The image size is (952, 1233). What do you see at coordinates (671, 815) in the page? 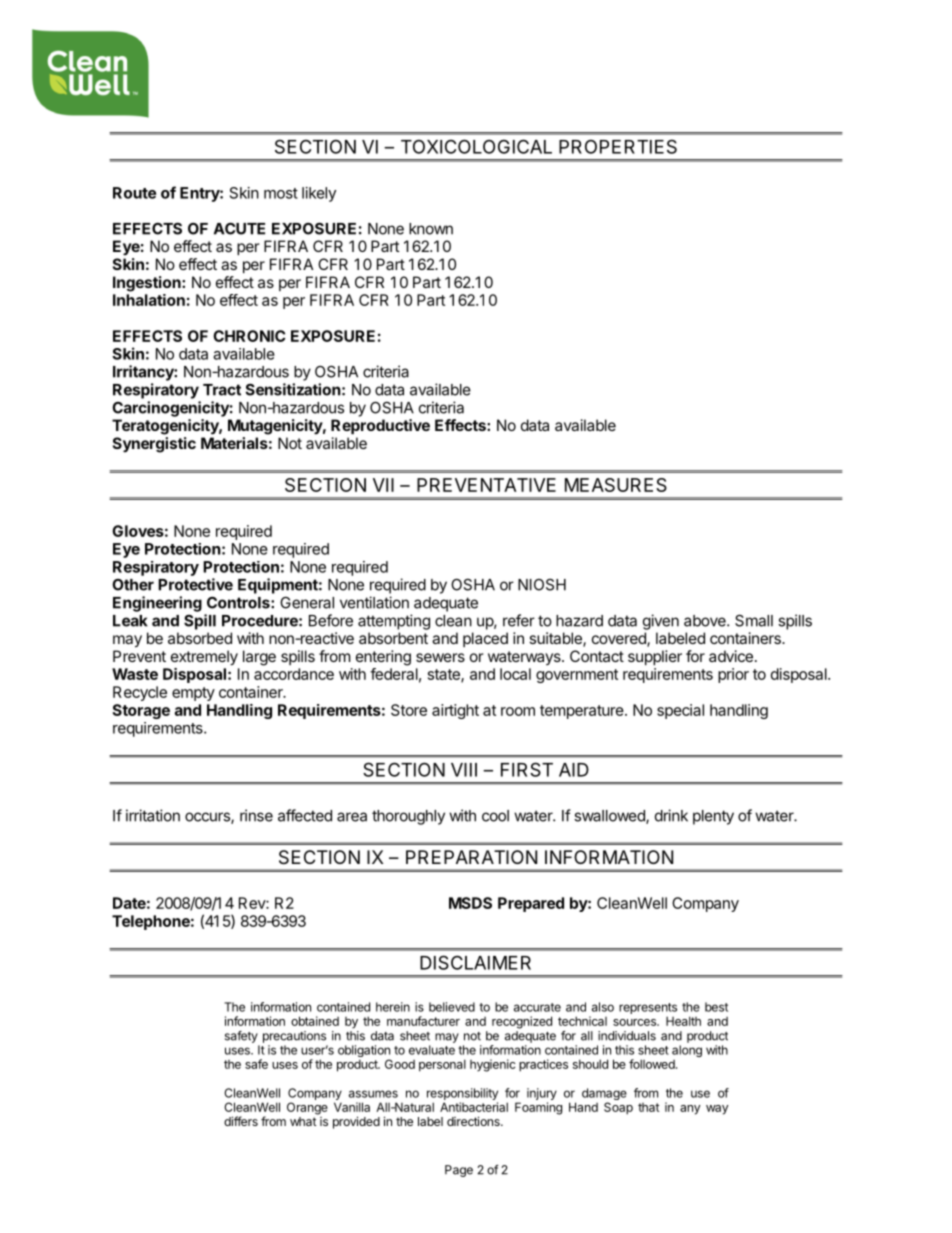
I see `drink` at bounding box center [671, 815].
